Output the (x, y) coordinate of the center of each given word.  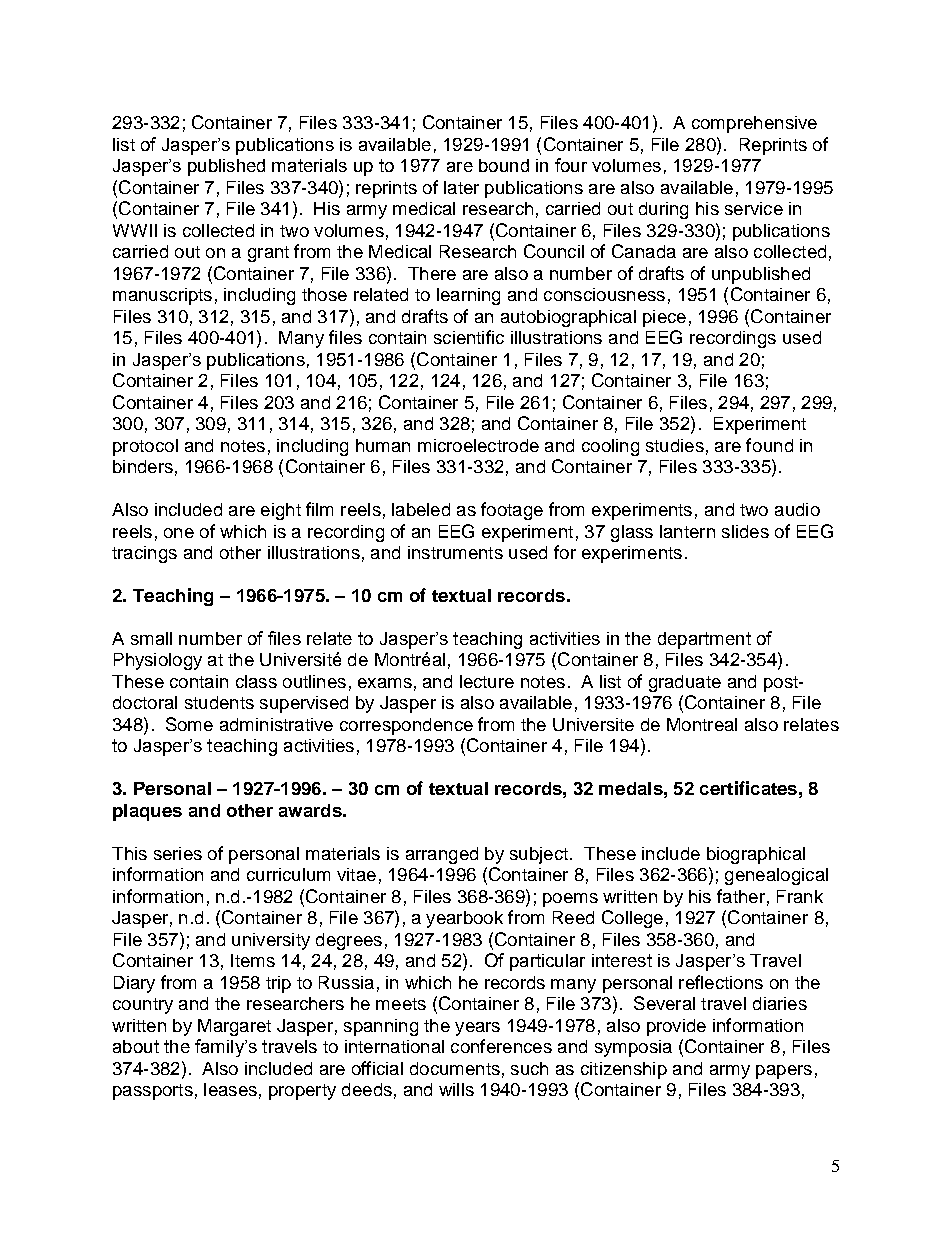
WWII (135, 230)
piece (664, 318)
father (741, 896)
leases (230, 1089)
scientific (469, 337)
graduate (685, 683)
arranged (442, 855)
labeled (421, 509)
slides (745, 531)
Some (189, 724)
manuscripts (162, 296)
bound (504, 165)
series (178, 853)
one (179, 533)
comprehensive (754, 124)
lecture (487, 681)
